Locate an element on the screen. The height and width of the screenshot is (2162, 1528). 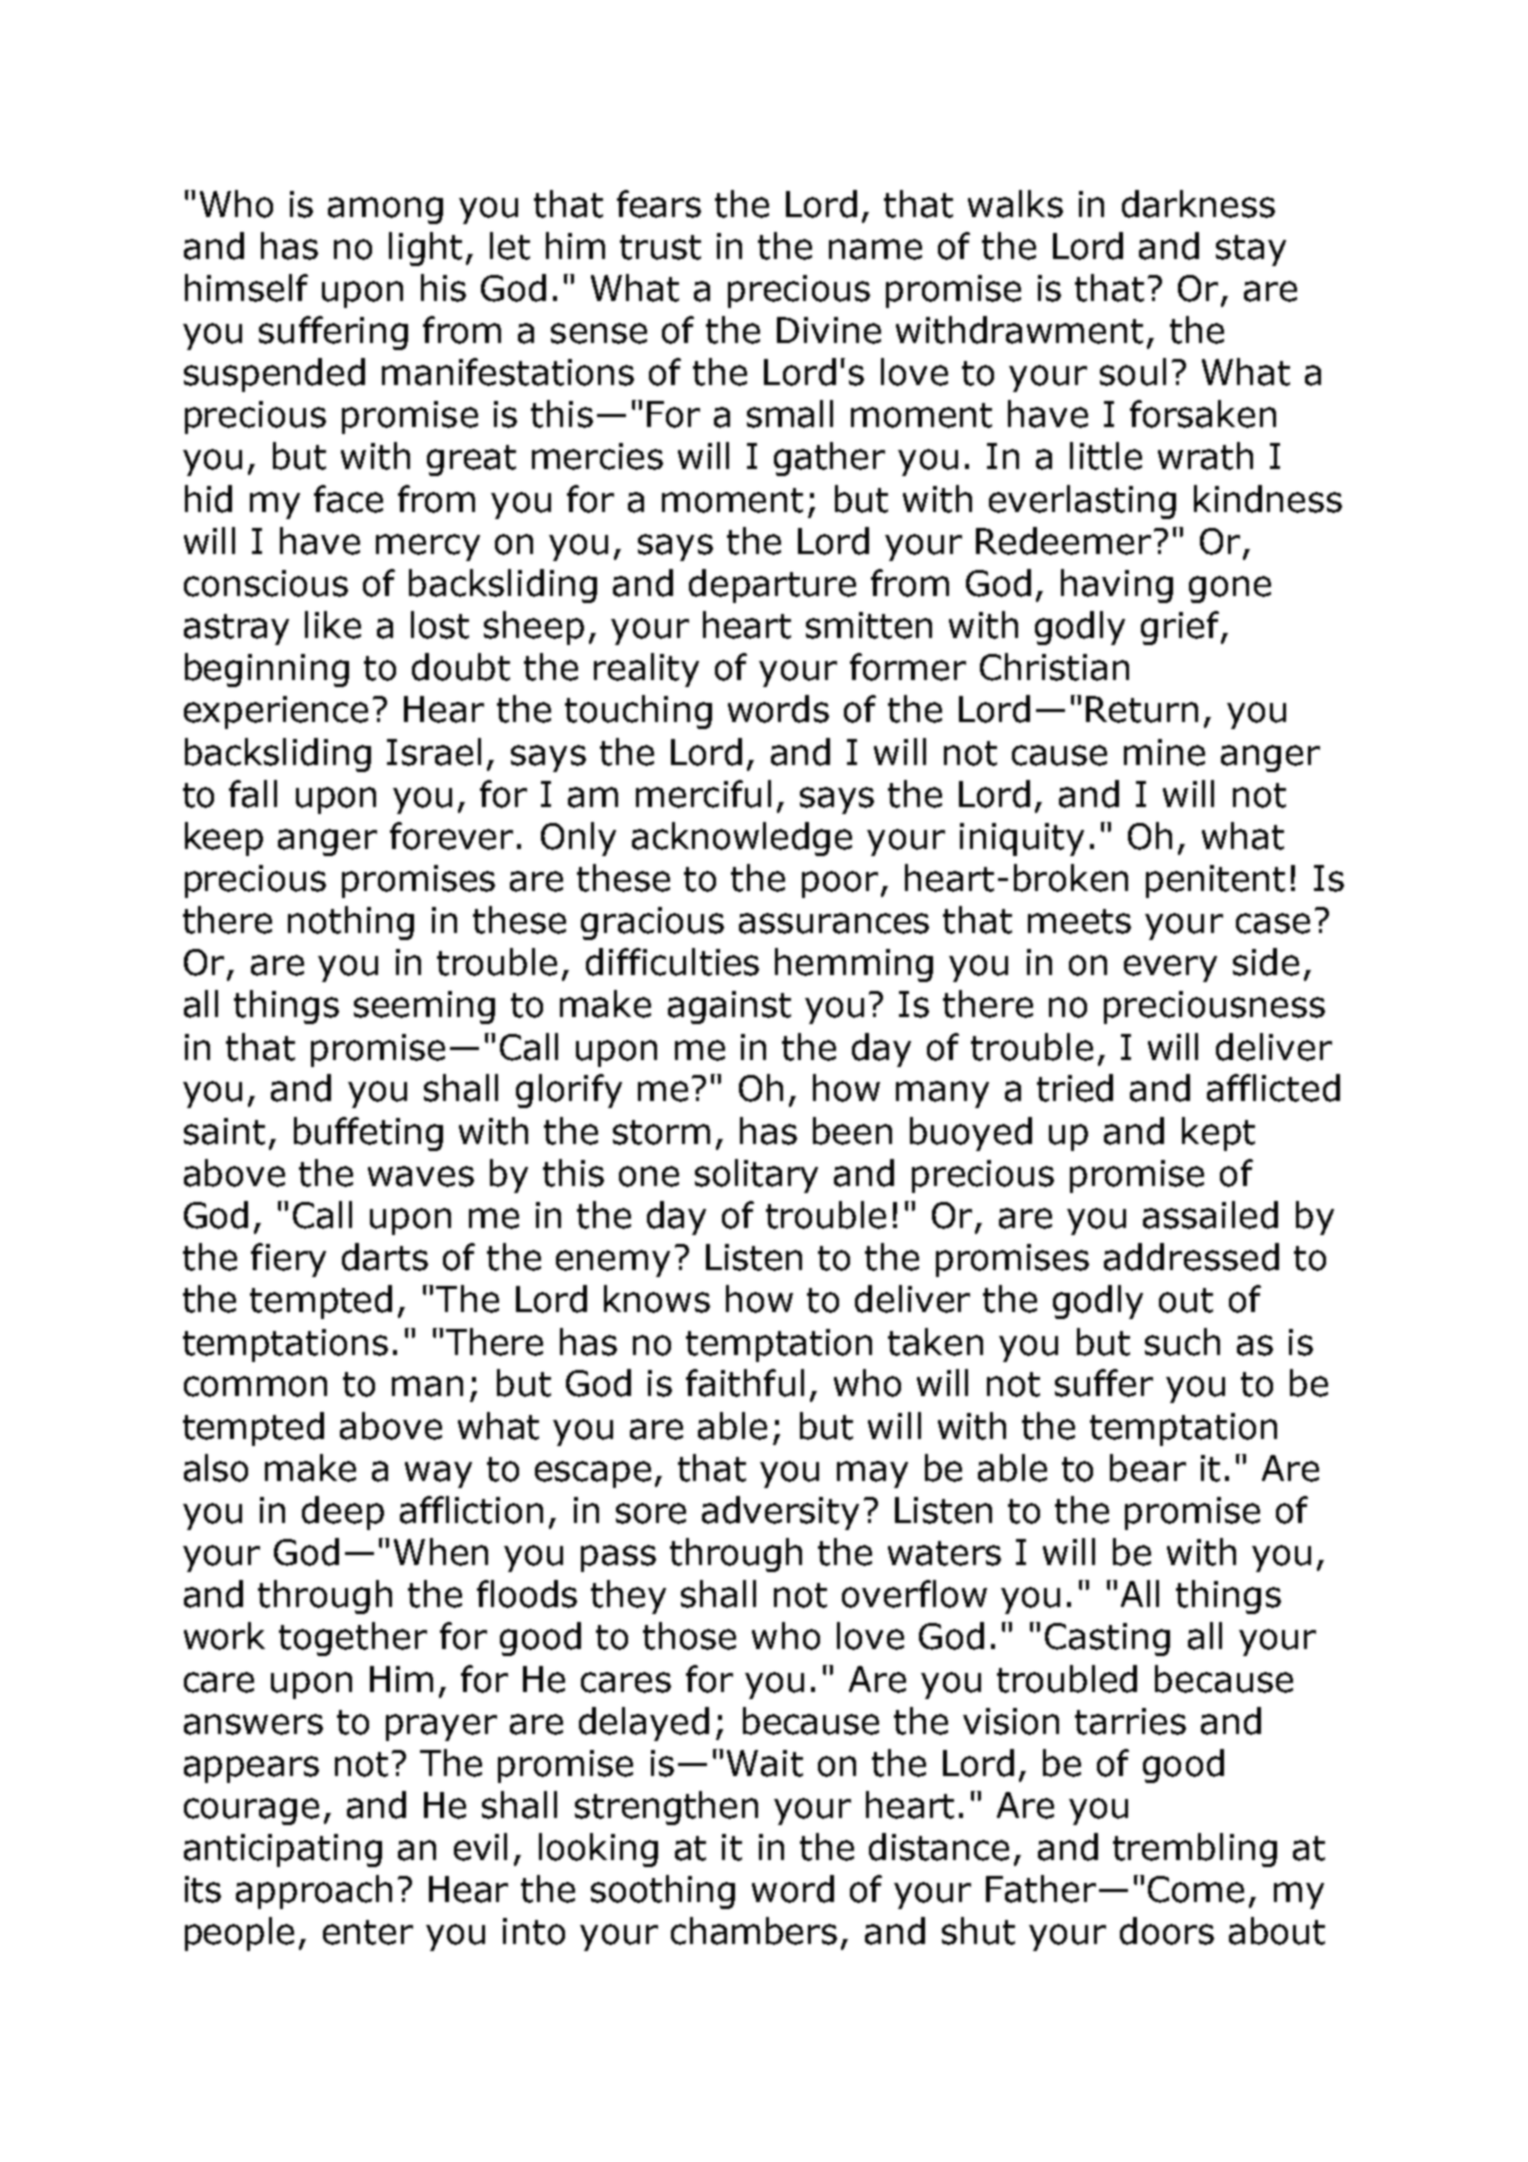
merciful is located at coordinates (703, 794).
